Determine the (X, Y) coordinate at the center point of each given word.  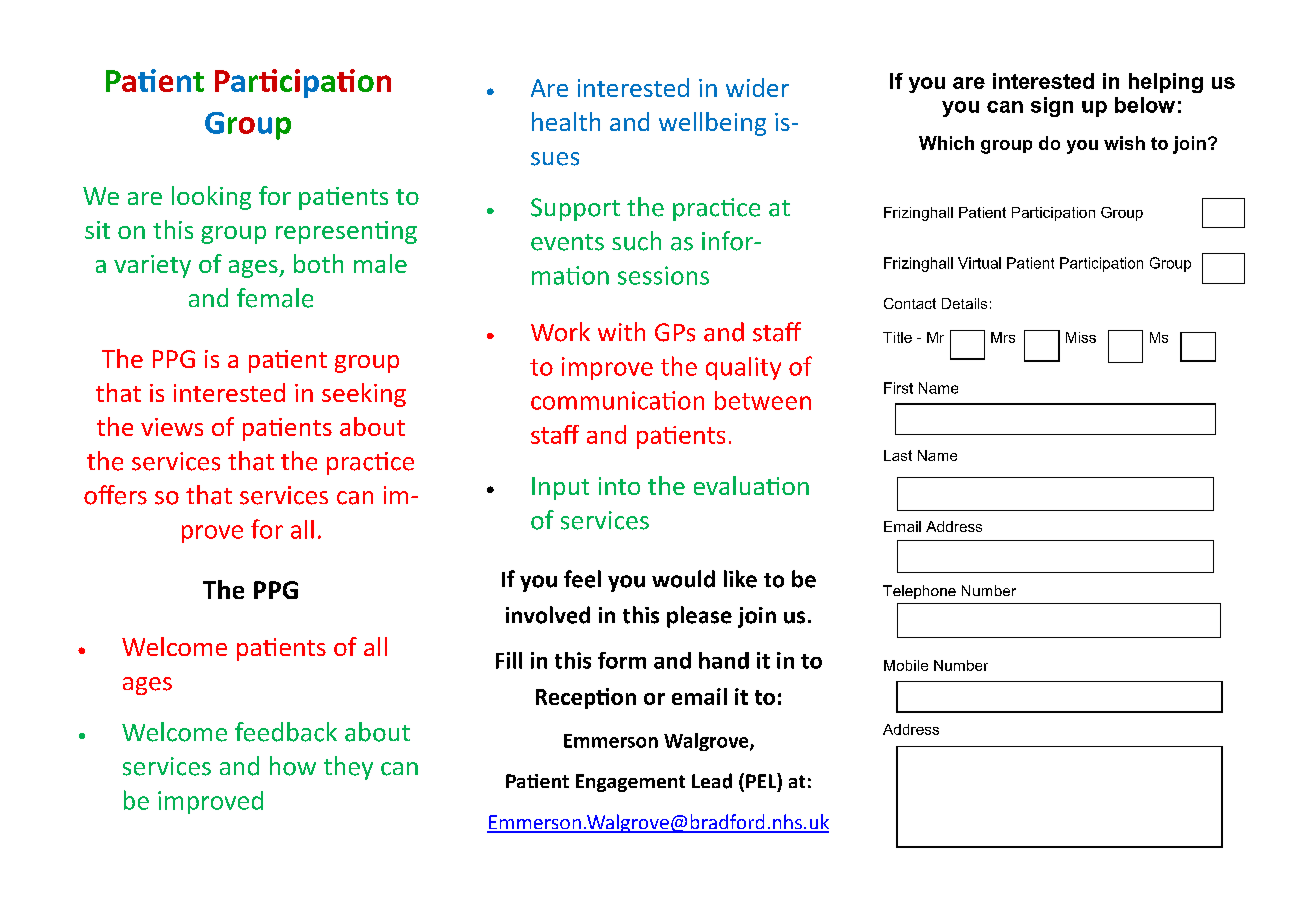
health (566, 121)
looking (211, 198)
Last (898, 455)
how (293, 766)
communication (617, 400)
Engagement (630, 783)
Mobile (906, 665)
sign (1052, 107)
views (172, 427)
